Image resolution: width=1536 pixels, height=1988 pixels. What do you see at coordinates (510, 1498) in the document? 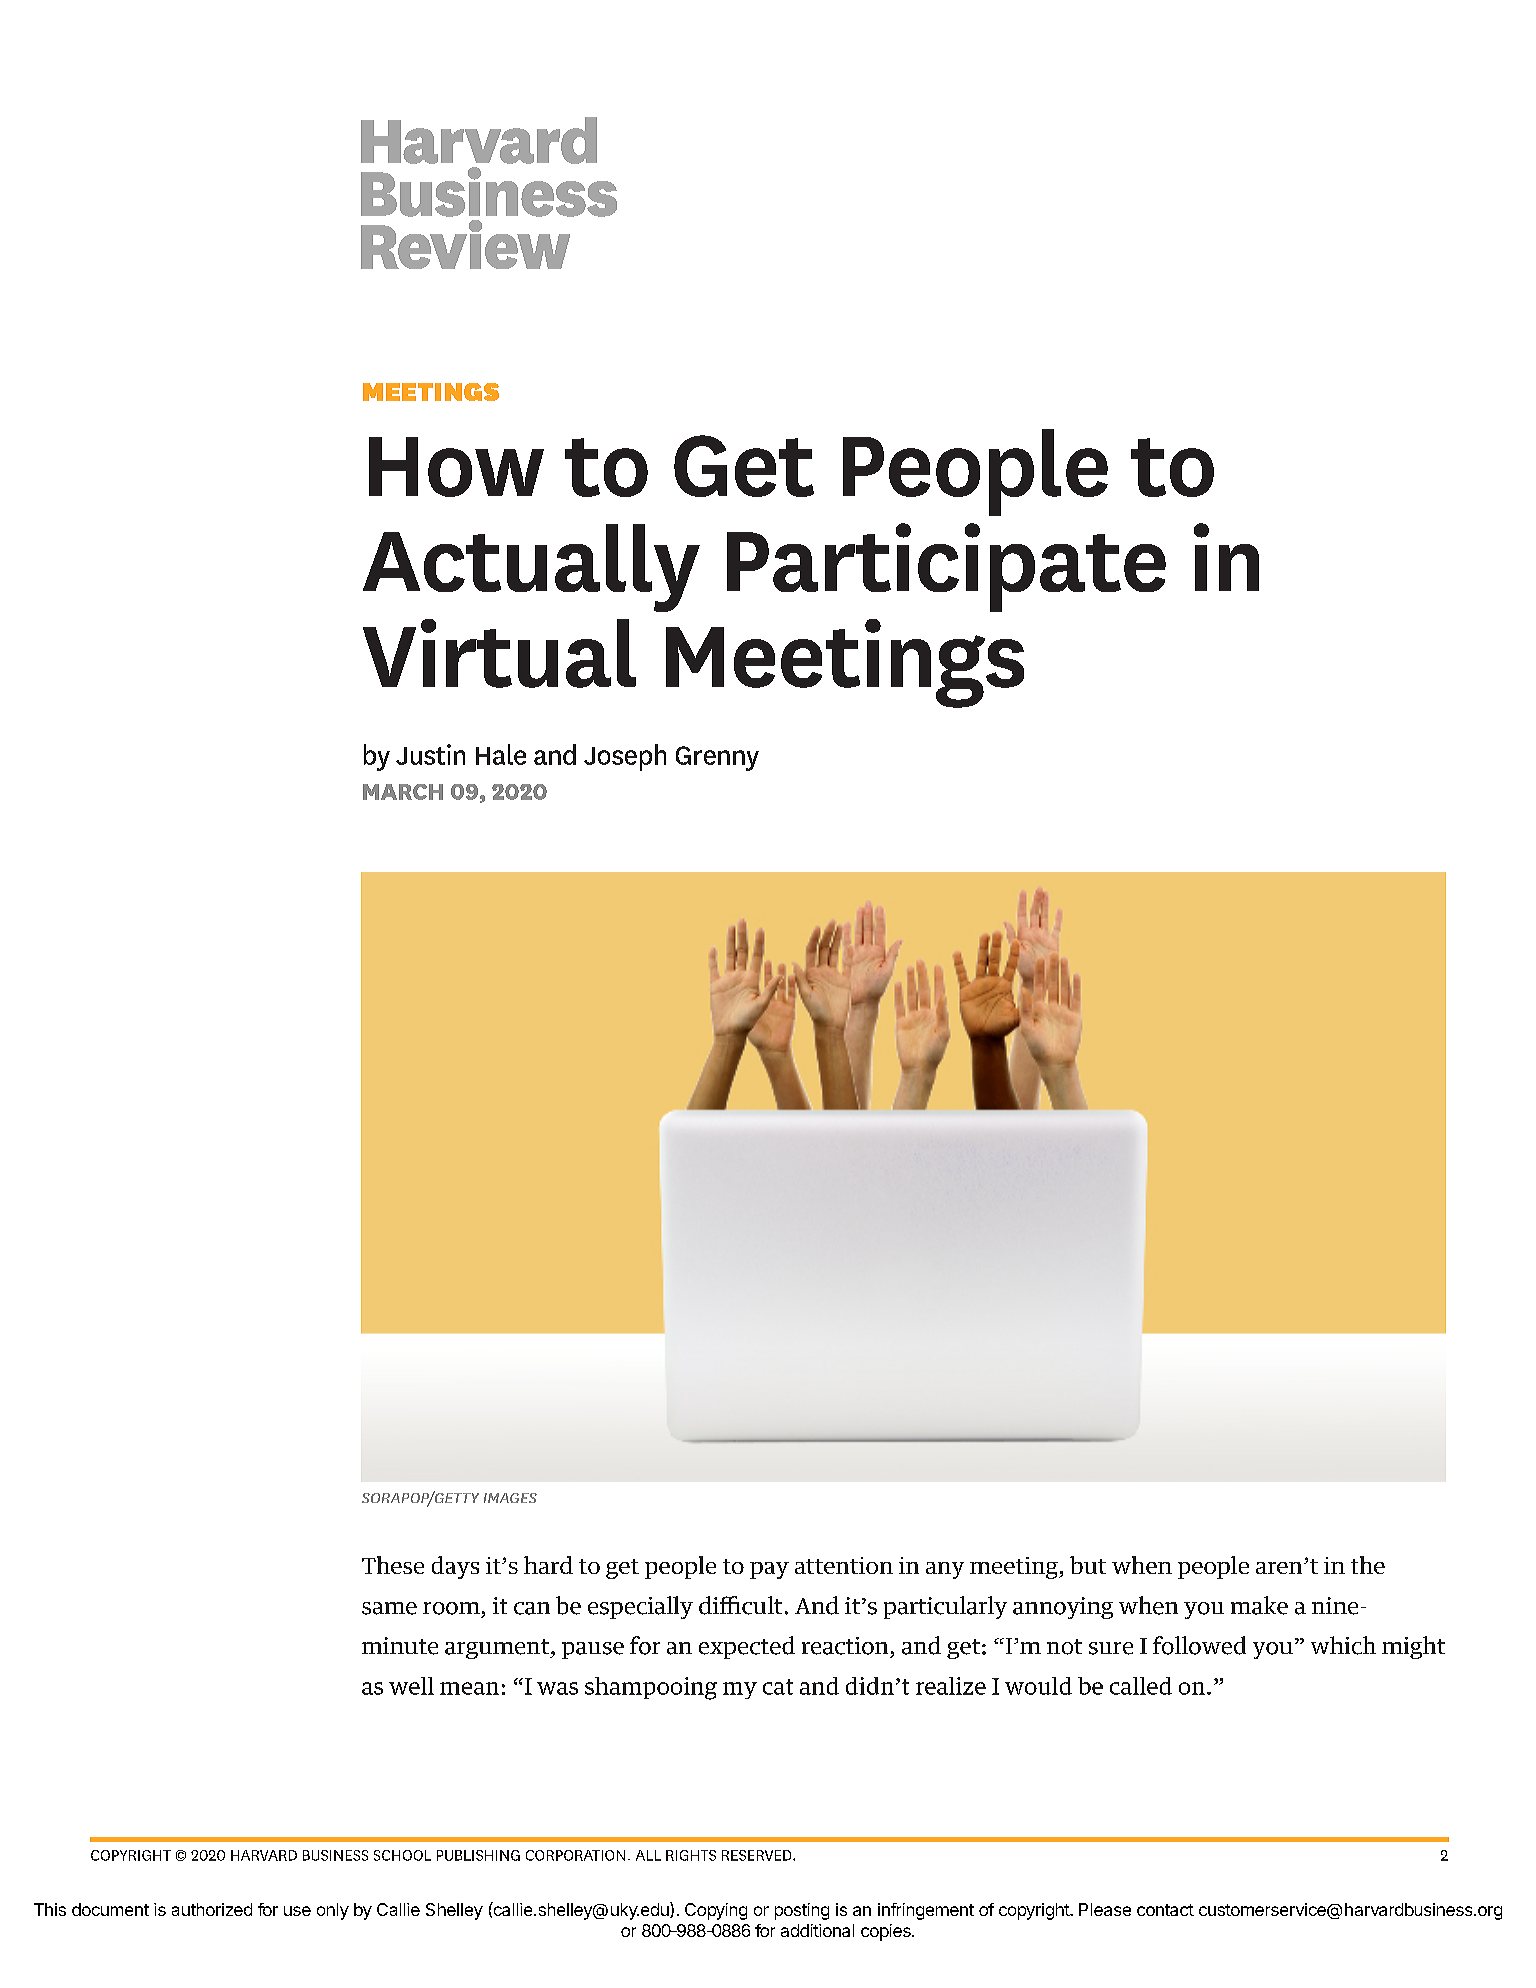
I see `IMAGES` at bounding box center [510, 1498].
